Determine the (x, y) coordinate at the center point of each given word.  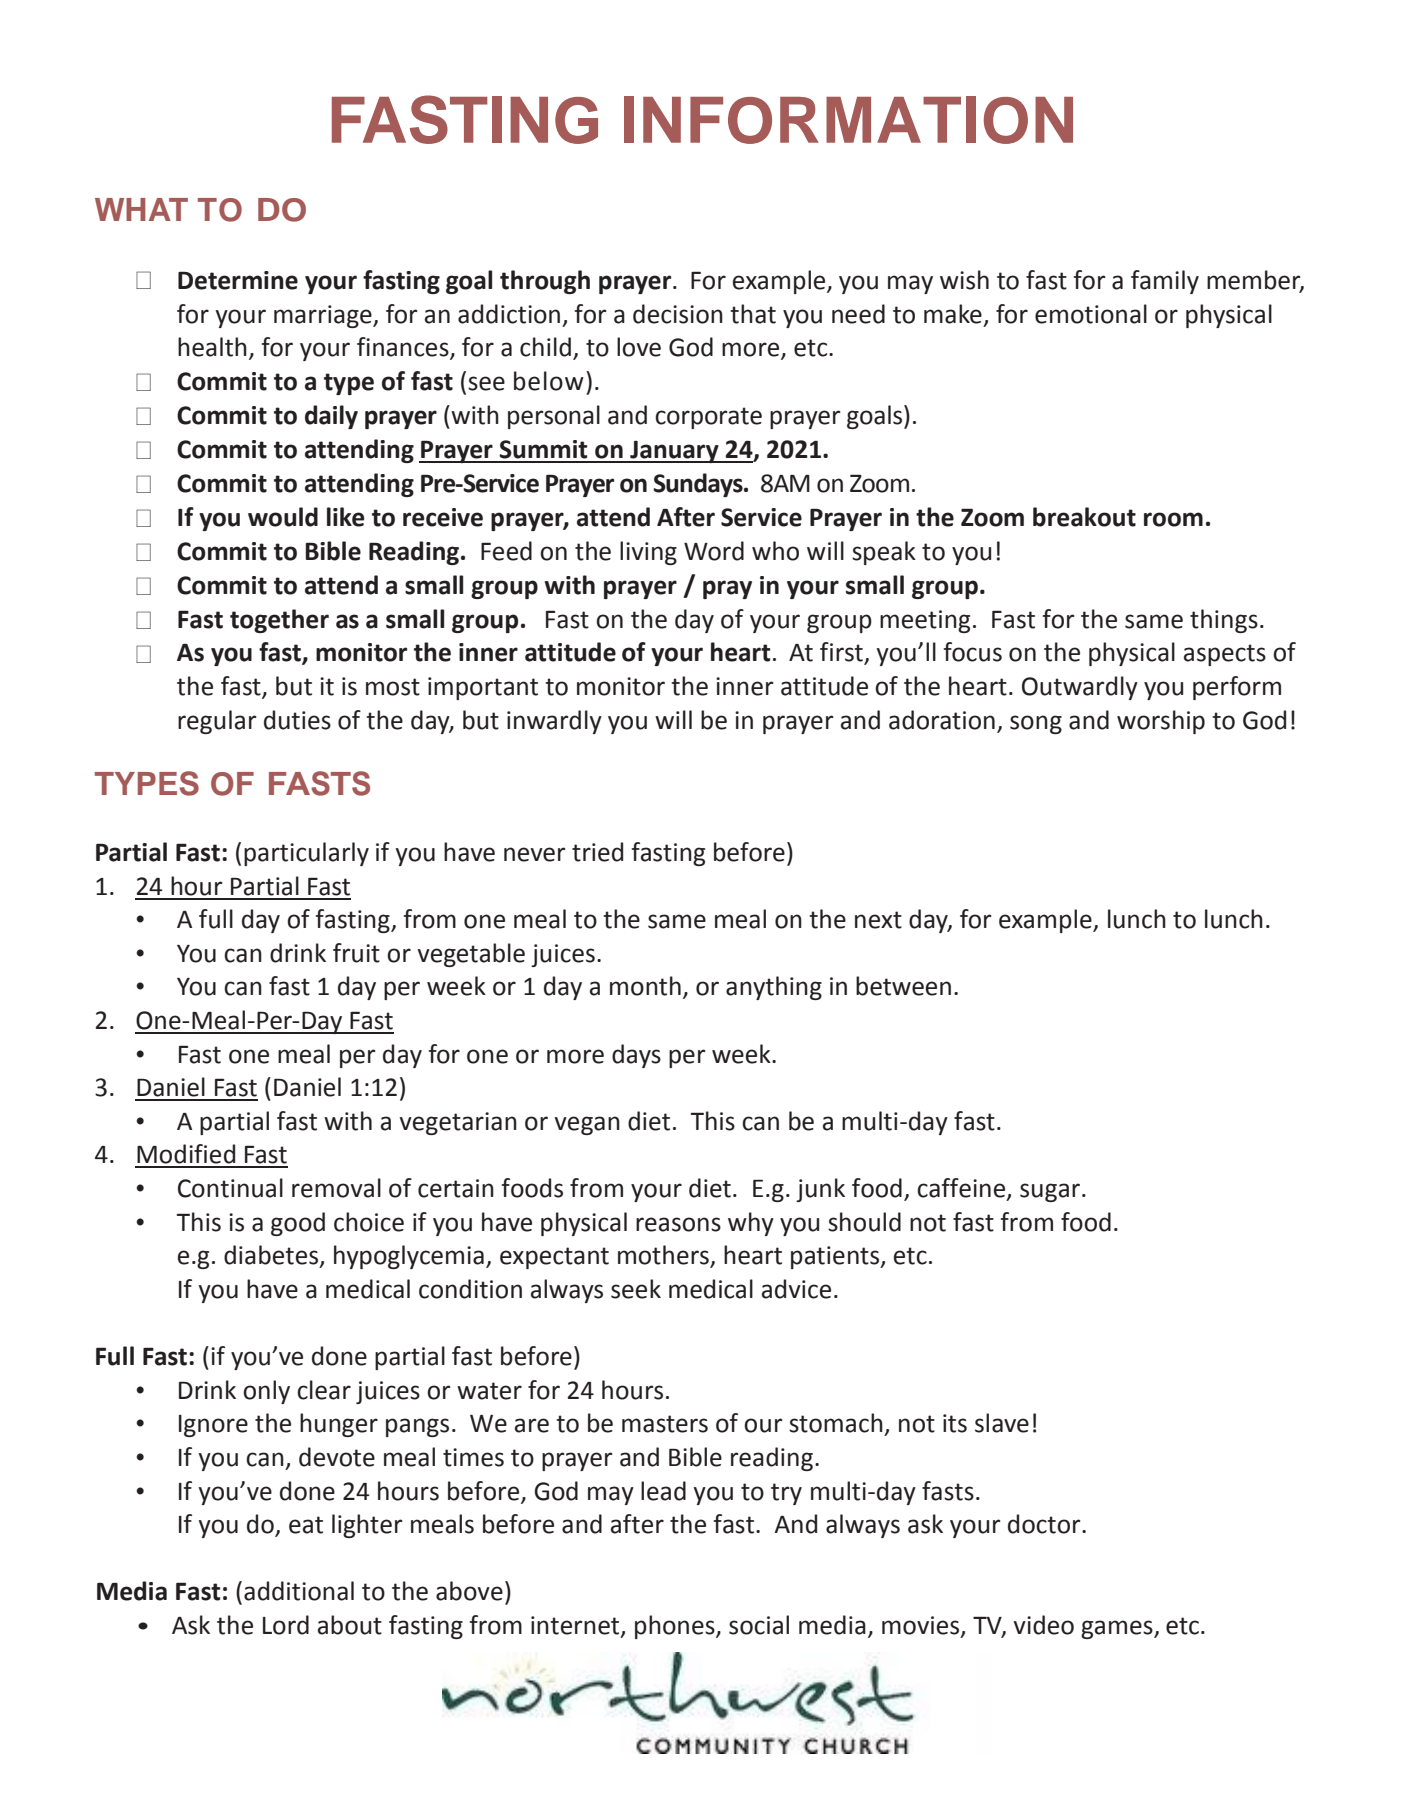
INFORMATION (848, 120)
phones (676, 1627)
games (1118, 1629)
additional (299, 1591)
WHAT (141, 209)
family (1165, 282)
